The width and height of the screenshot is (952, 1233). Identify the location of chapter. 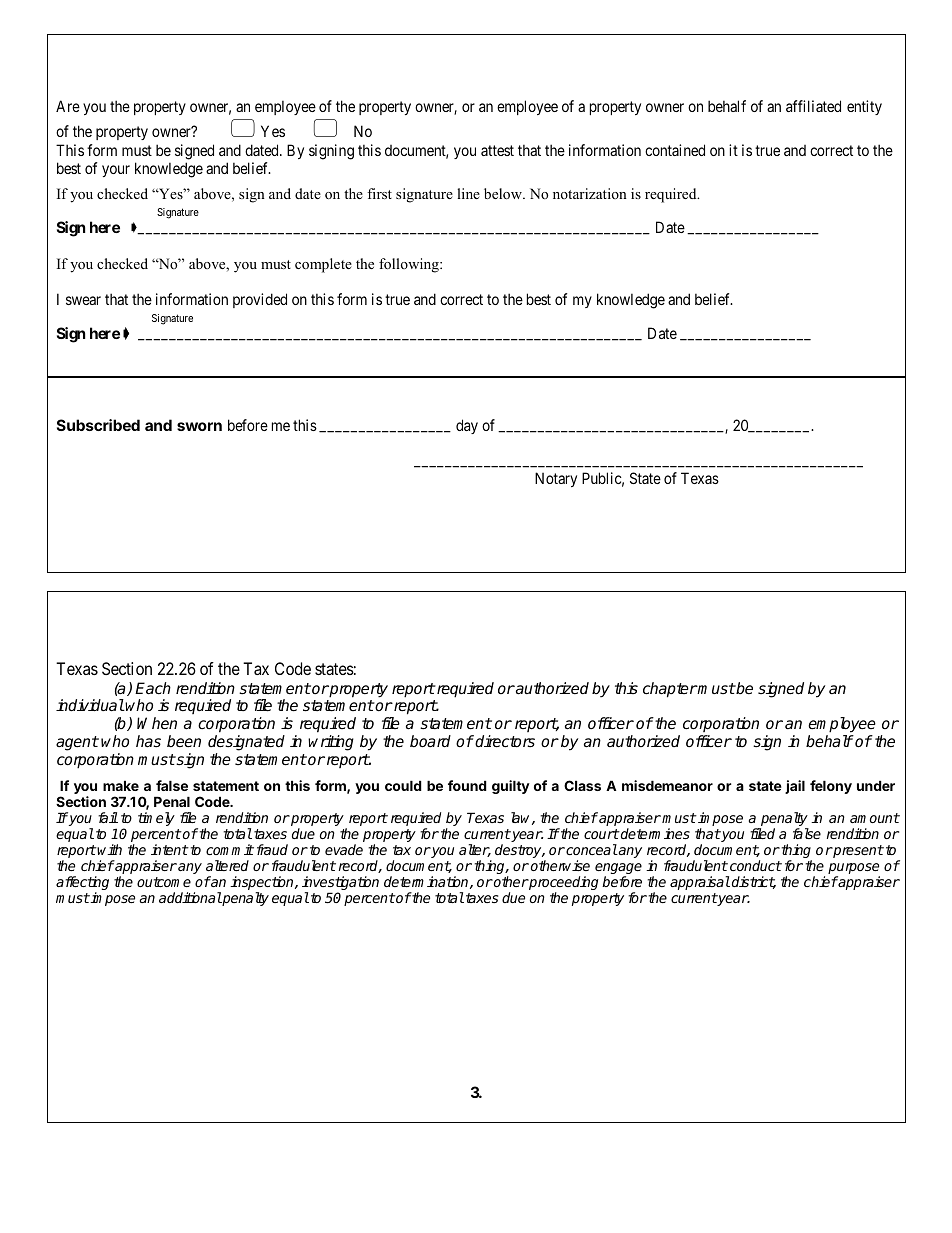
(670, 690).
